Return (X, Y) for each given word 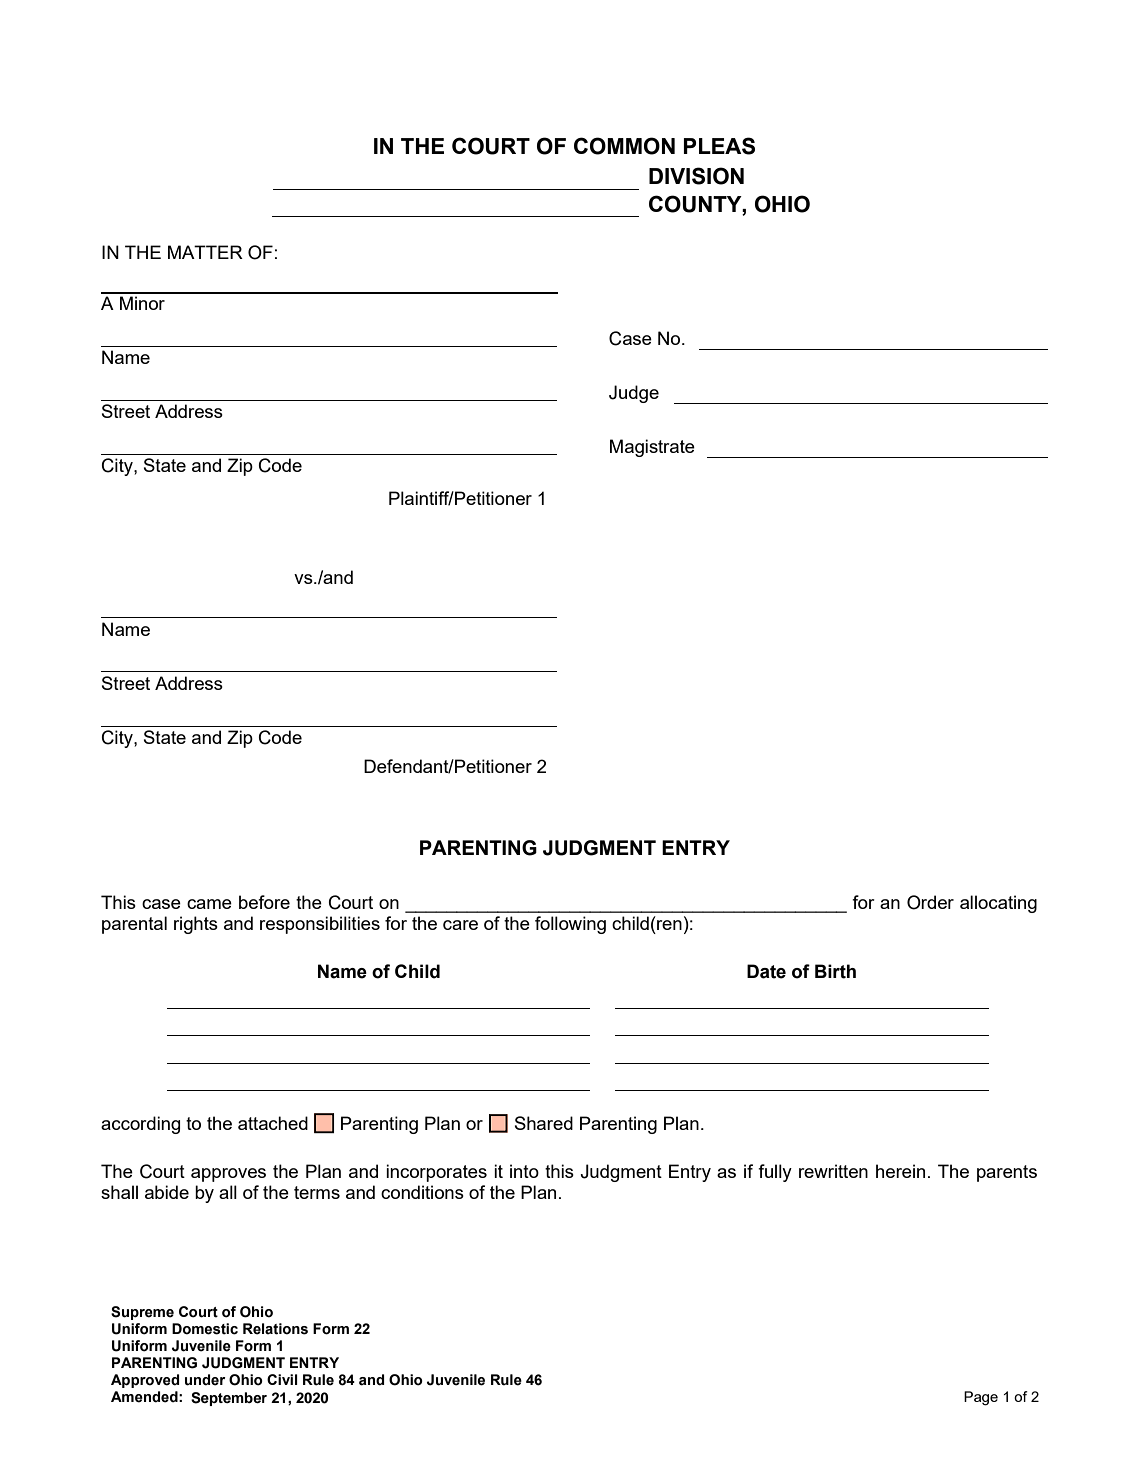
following (570, 925)
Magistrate (652, 448)
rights (196, 925)
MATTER (205, 252)
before (264, 902)
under (205, 1380)
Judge (634, 394)
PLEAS (719, 146)
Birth (835, 971)
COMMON (624, 146)
